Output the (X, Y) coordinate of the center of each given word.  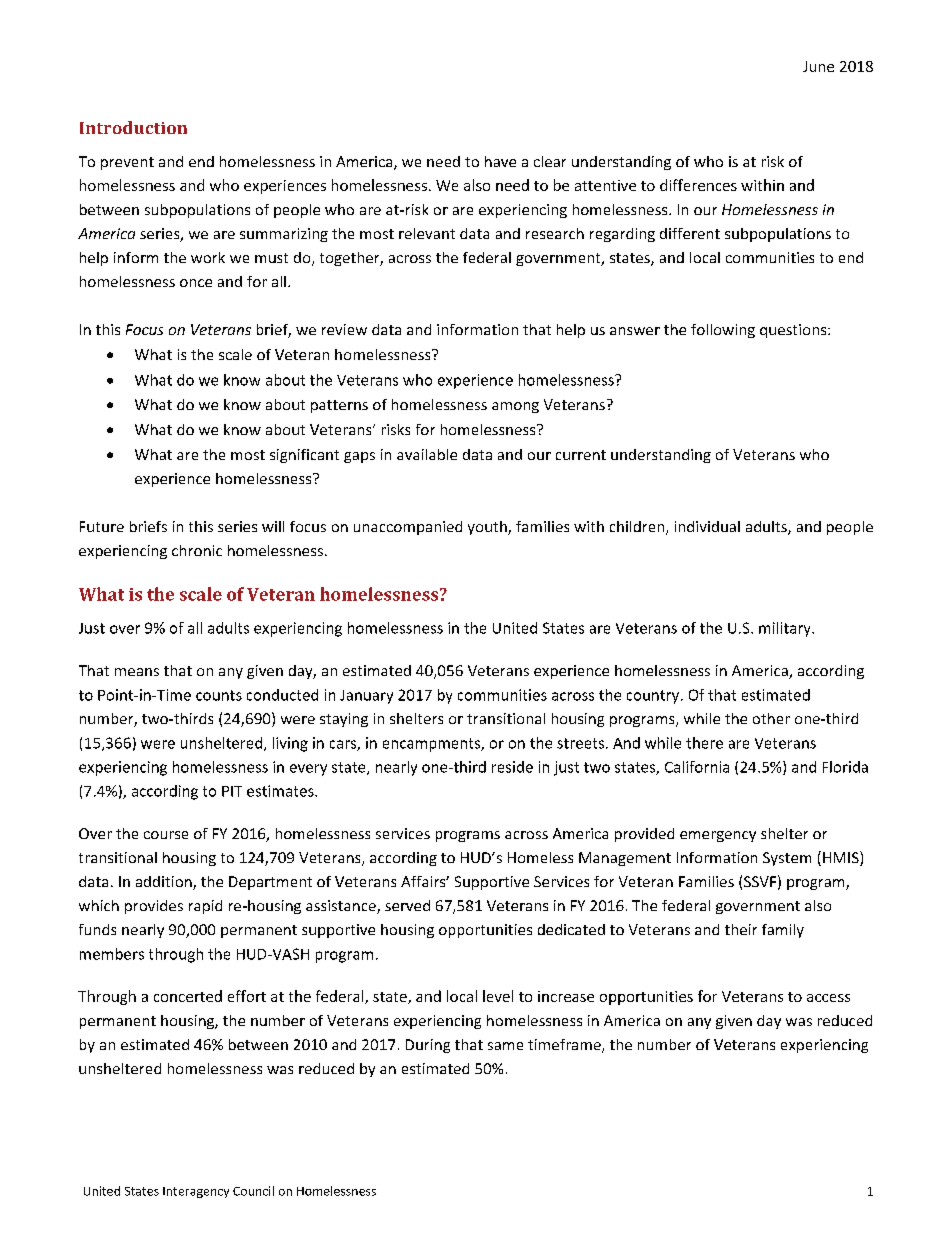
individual (707, 526)
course (166, 835)
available (427, 454)
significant (304, 456)
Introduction (133, 127)
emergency (718, 836)
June (818, 66)
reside (512, 767)
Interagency (196, 1192)
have (500, 161)
